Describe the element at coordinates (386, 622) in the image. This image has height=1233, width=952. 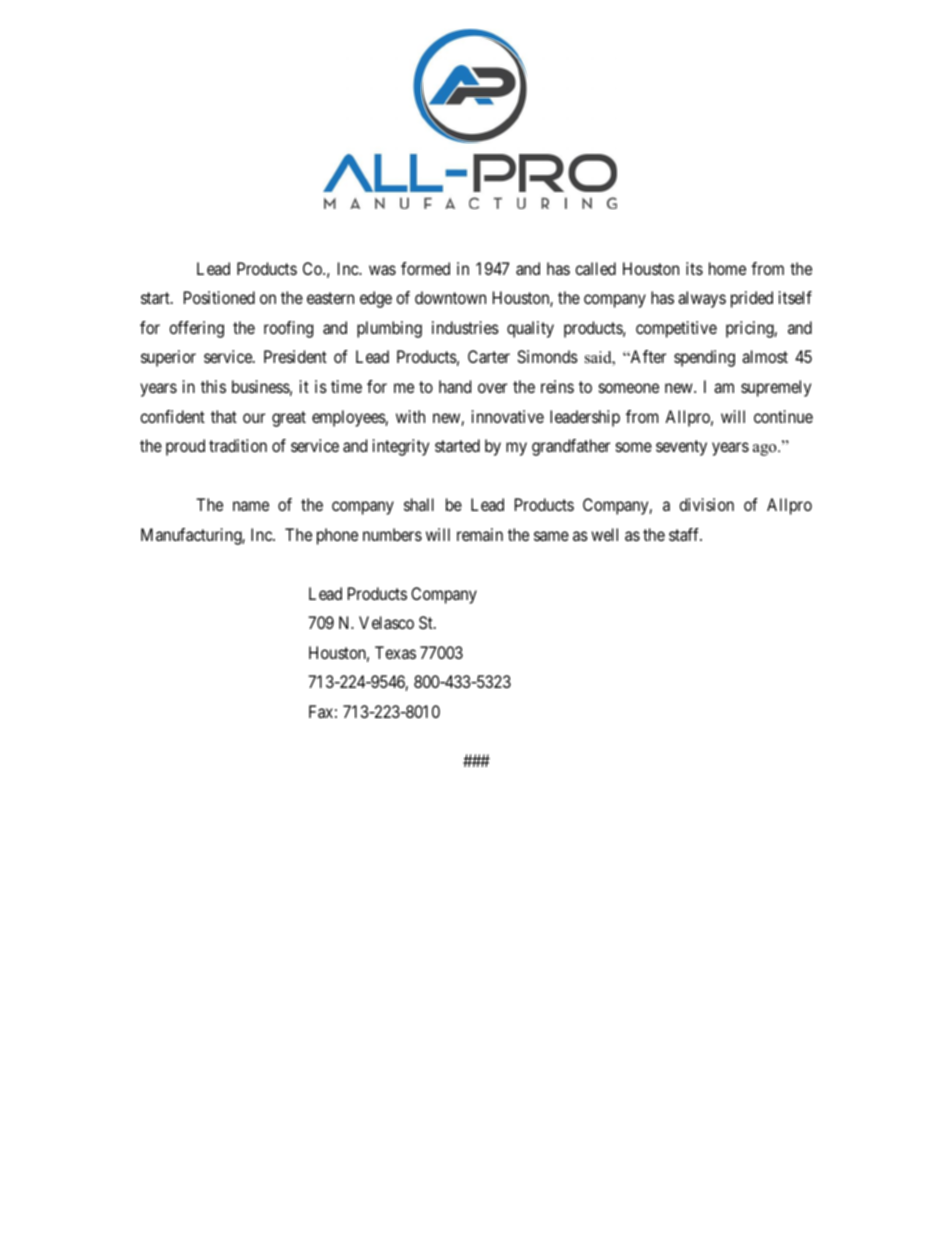
I see `Velasco` at that location.
